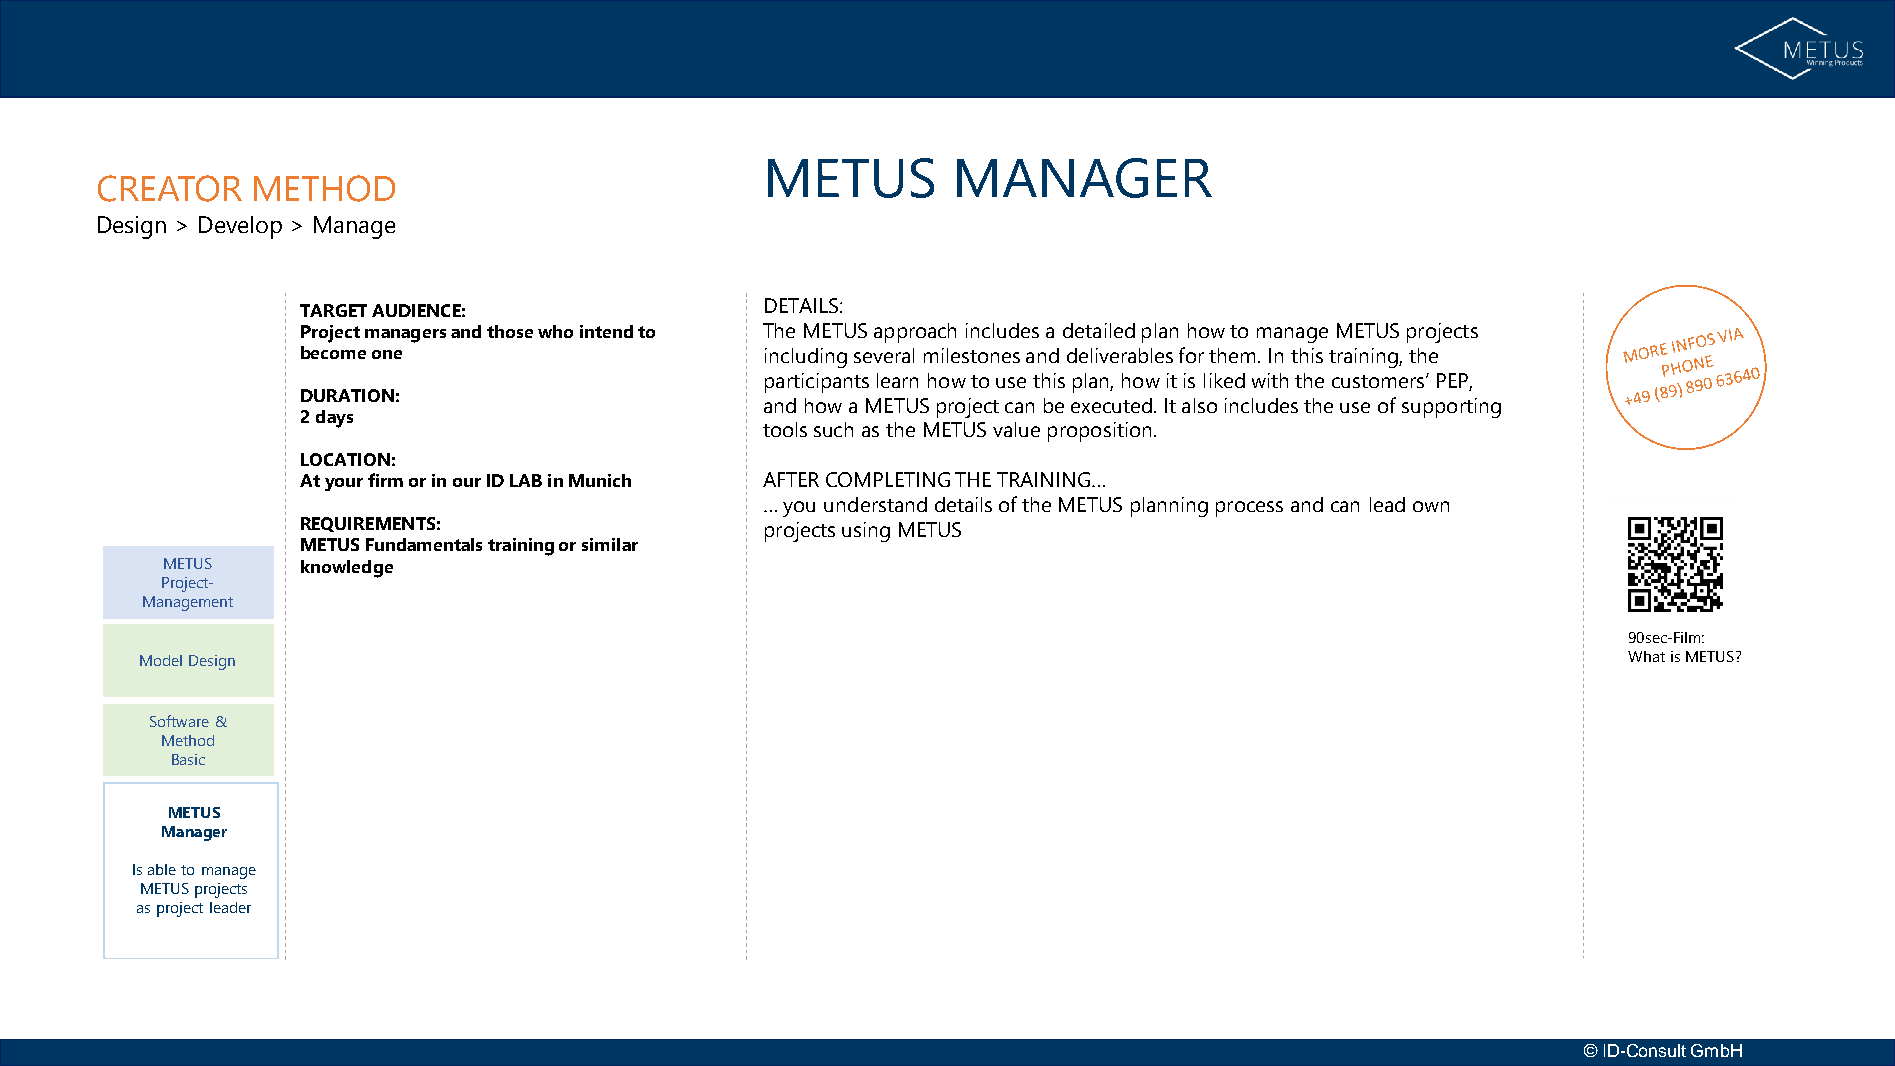 The width and height of the page is (1895, 1066). I want to click on knowledge, so click(347, 569).
